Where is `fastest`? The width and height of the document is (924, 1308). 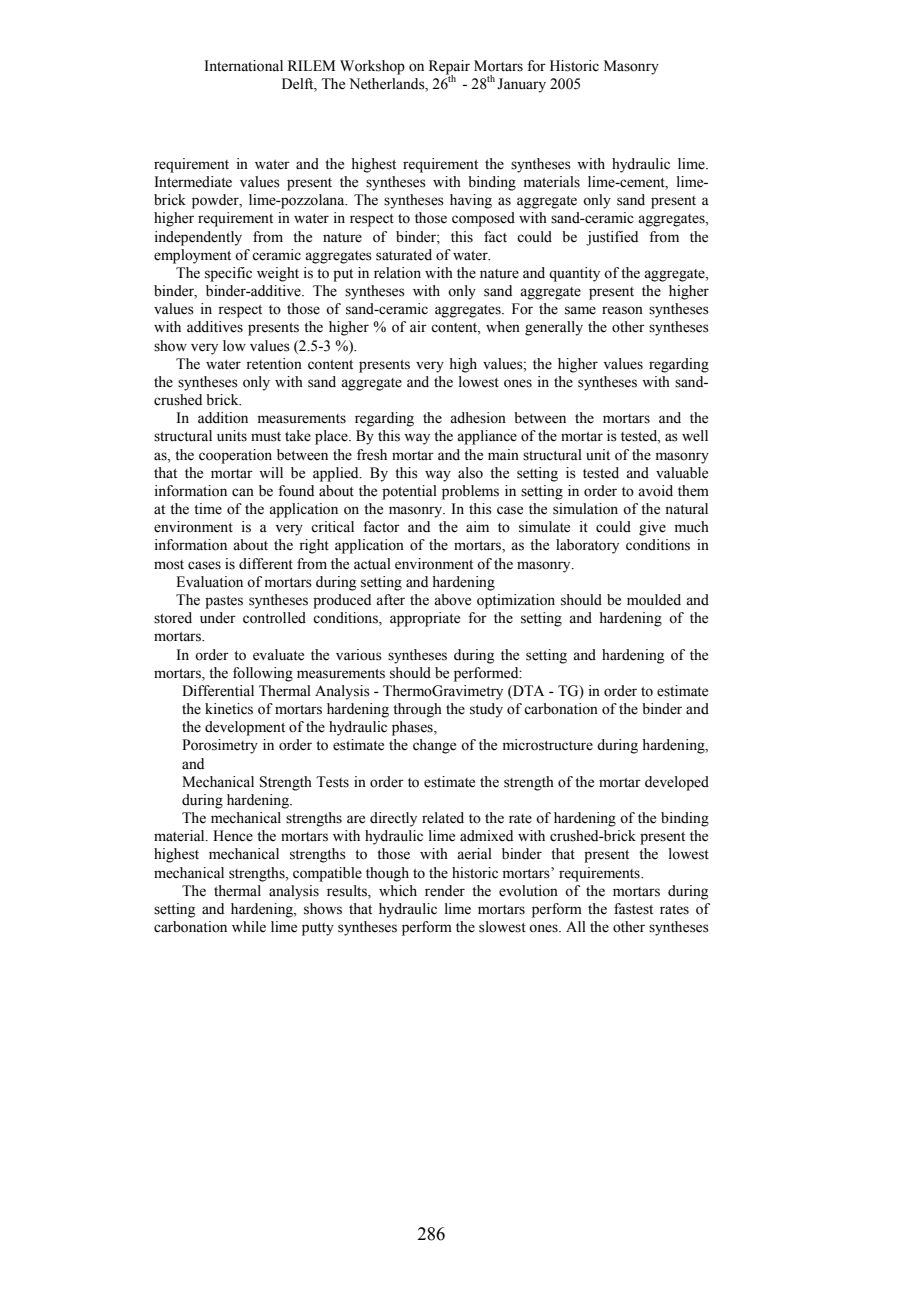 fastest is located at coordinates (633, 909).
